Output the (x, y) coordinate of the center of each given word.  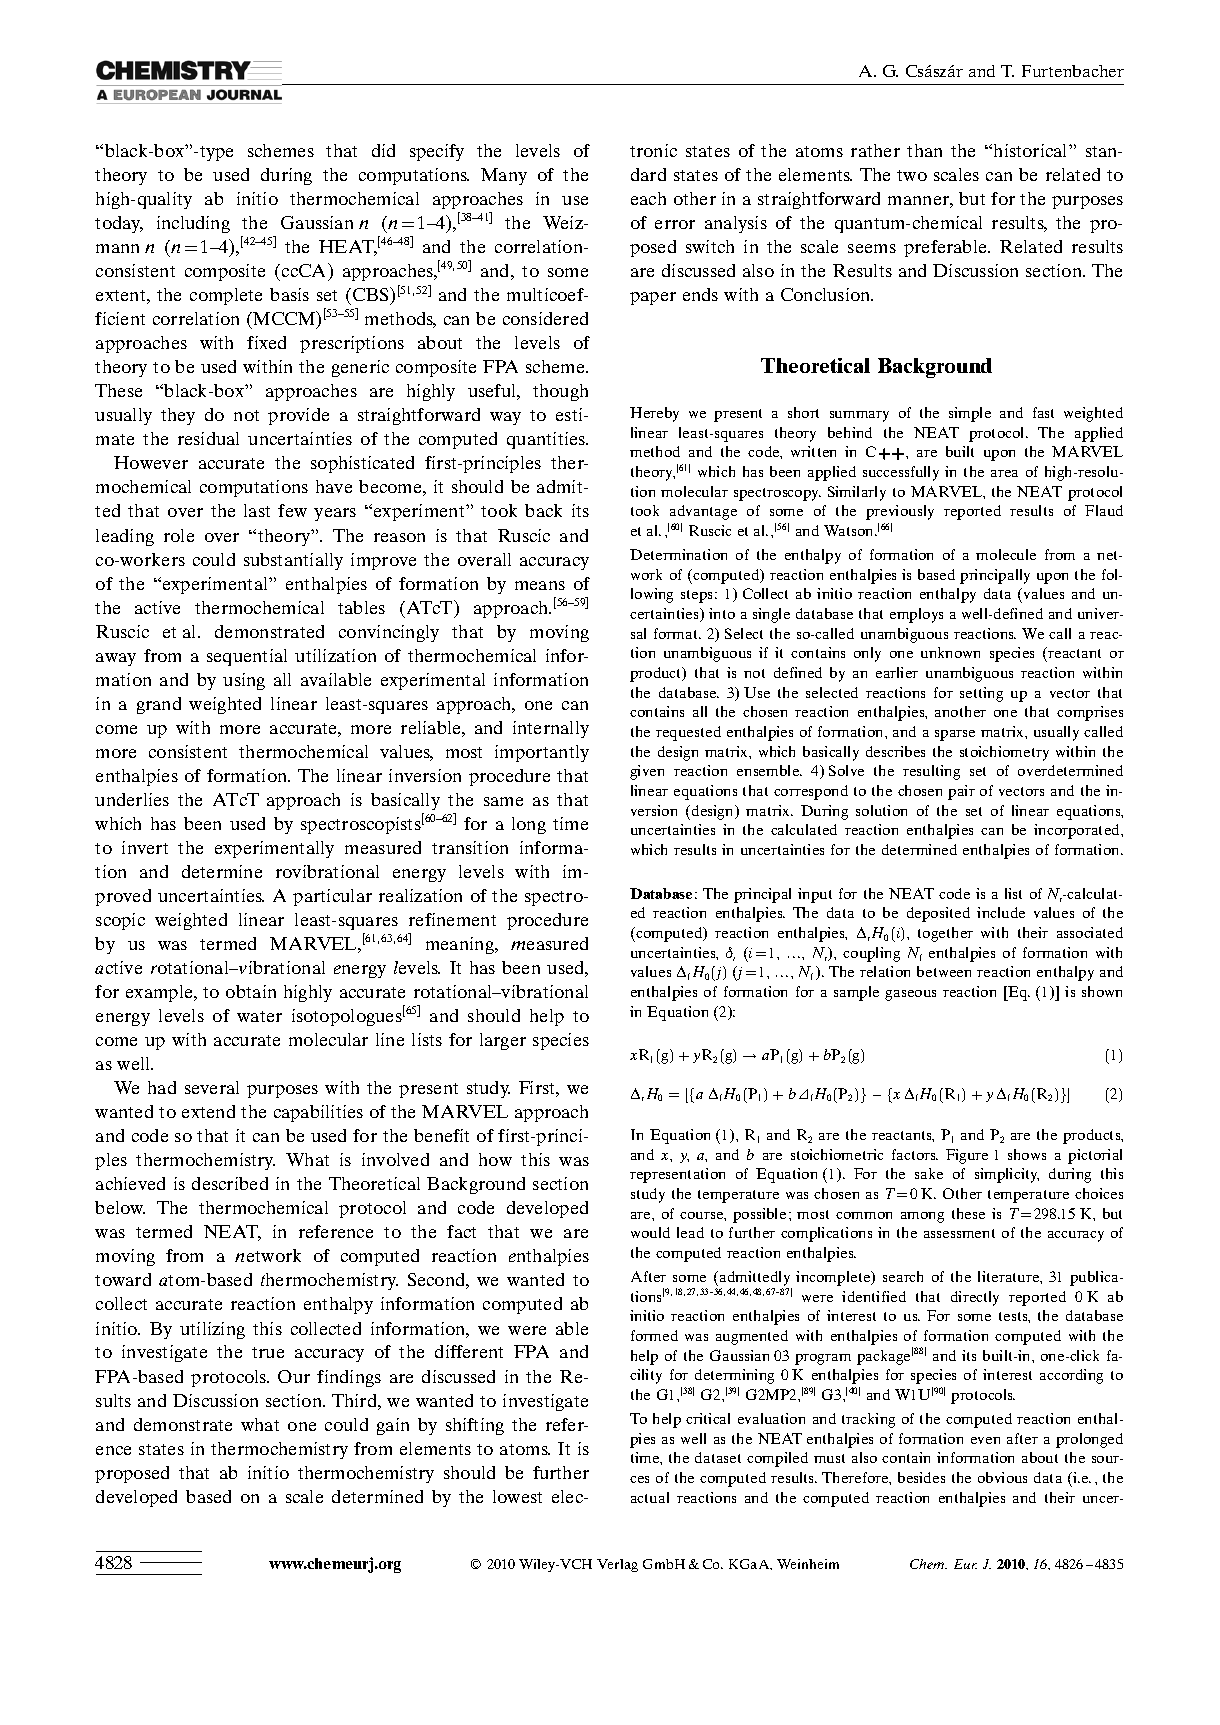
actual (650, 1497)
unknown (950, 652)
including (193, 224)
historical (1032, 150)
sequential (247, 657)
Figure (967, 1156)
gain (393, 1426)
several (212, 1087)
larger (503, 1041)
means (540, 585)
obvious (1002, 1477)
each (648, 198)
